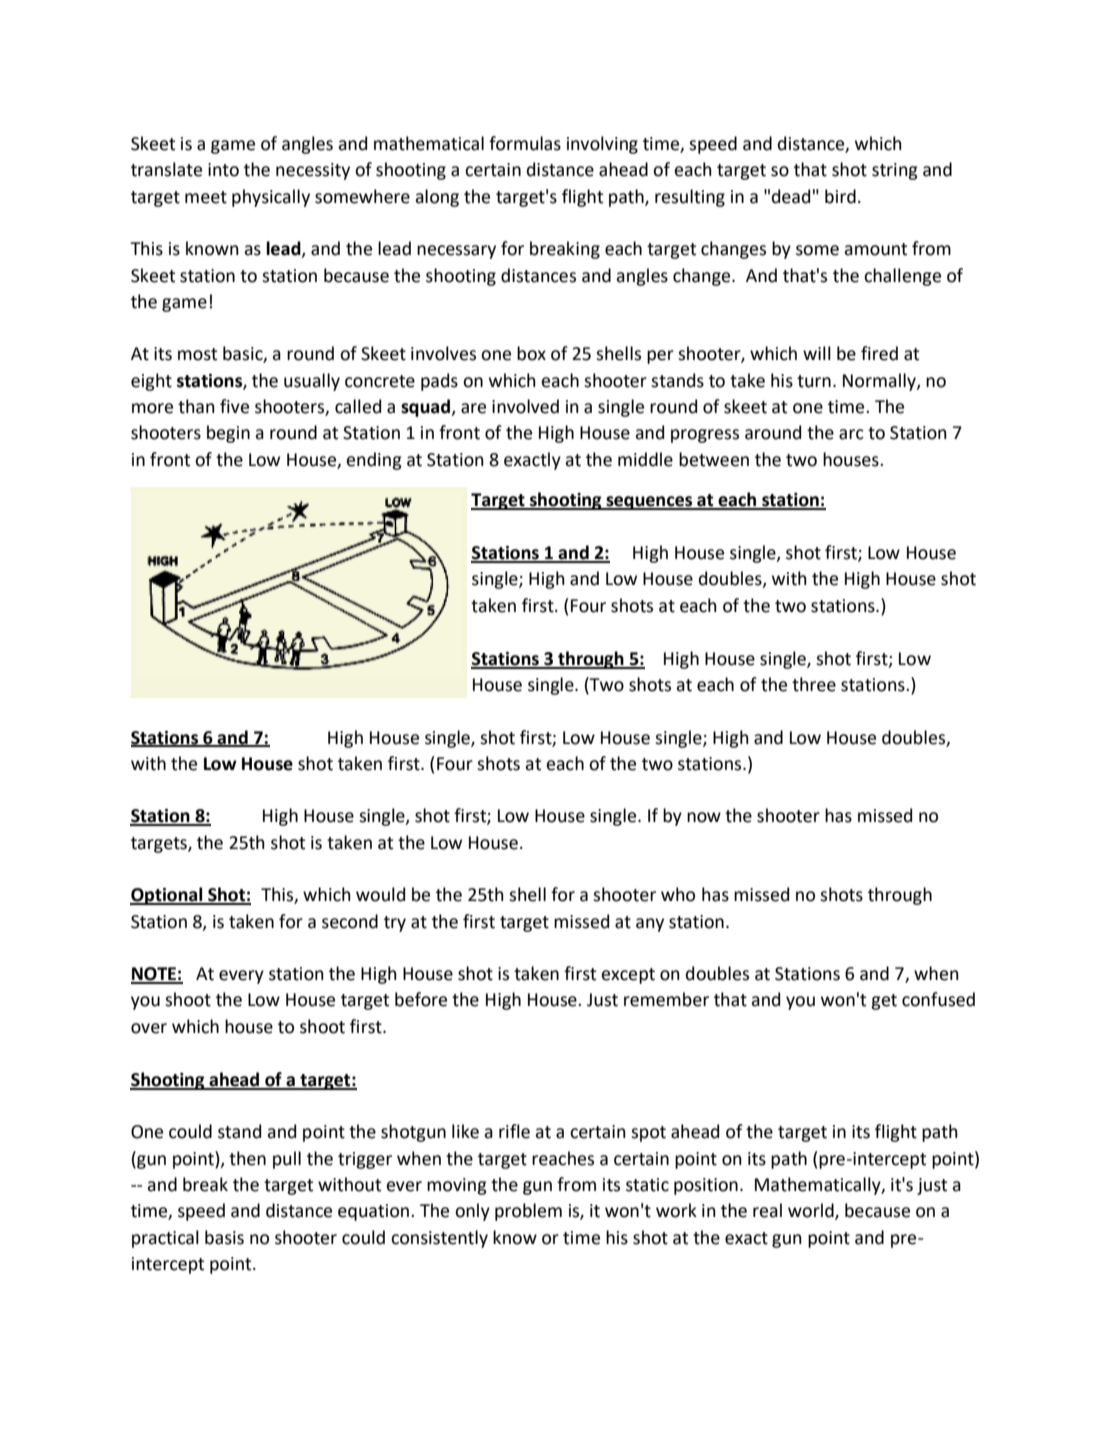  I want to click on into, so click(223, 170).
